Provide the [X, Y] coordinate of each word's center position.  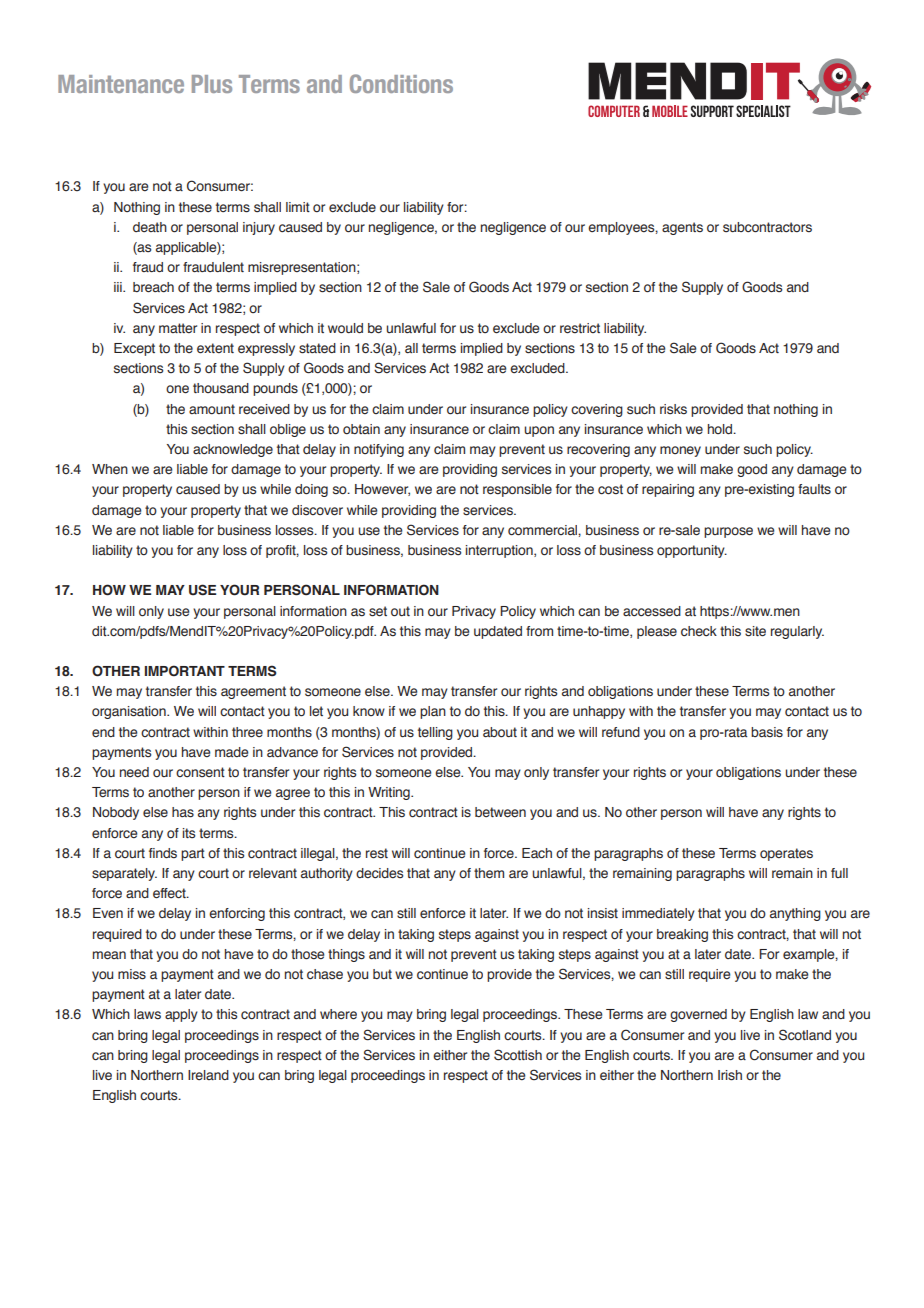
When [110, 469]
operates [786, 854]
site [755, 631]
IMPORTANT [185, 671]
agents [682, 228]
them [489, 873]
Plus [212, 84]
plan [433, 712]
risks [673, 409]
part [193, 854]
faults [814, 489]
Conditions [401, 83]
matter [178, 328]
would [345, 328]
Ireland [208, 1075]
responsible [517, 490]
